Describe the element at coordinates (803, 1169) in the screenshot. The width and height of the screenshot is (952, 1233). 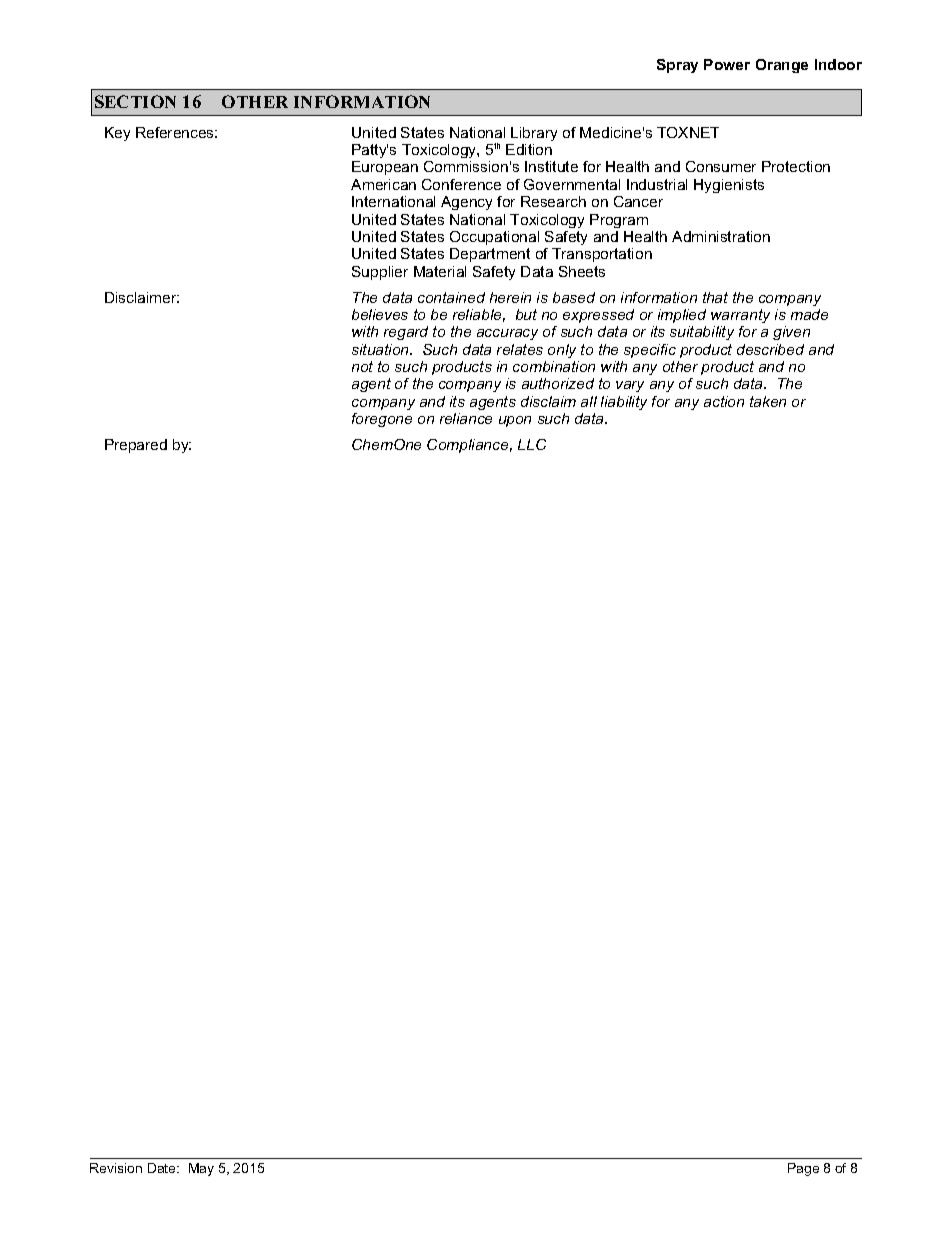
I see `Page` at that location.
